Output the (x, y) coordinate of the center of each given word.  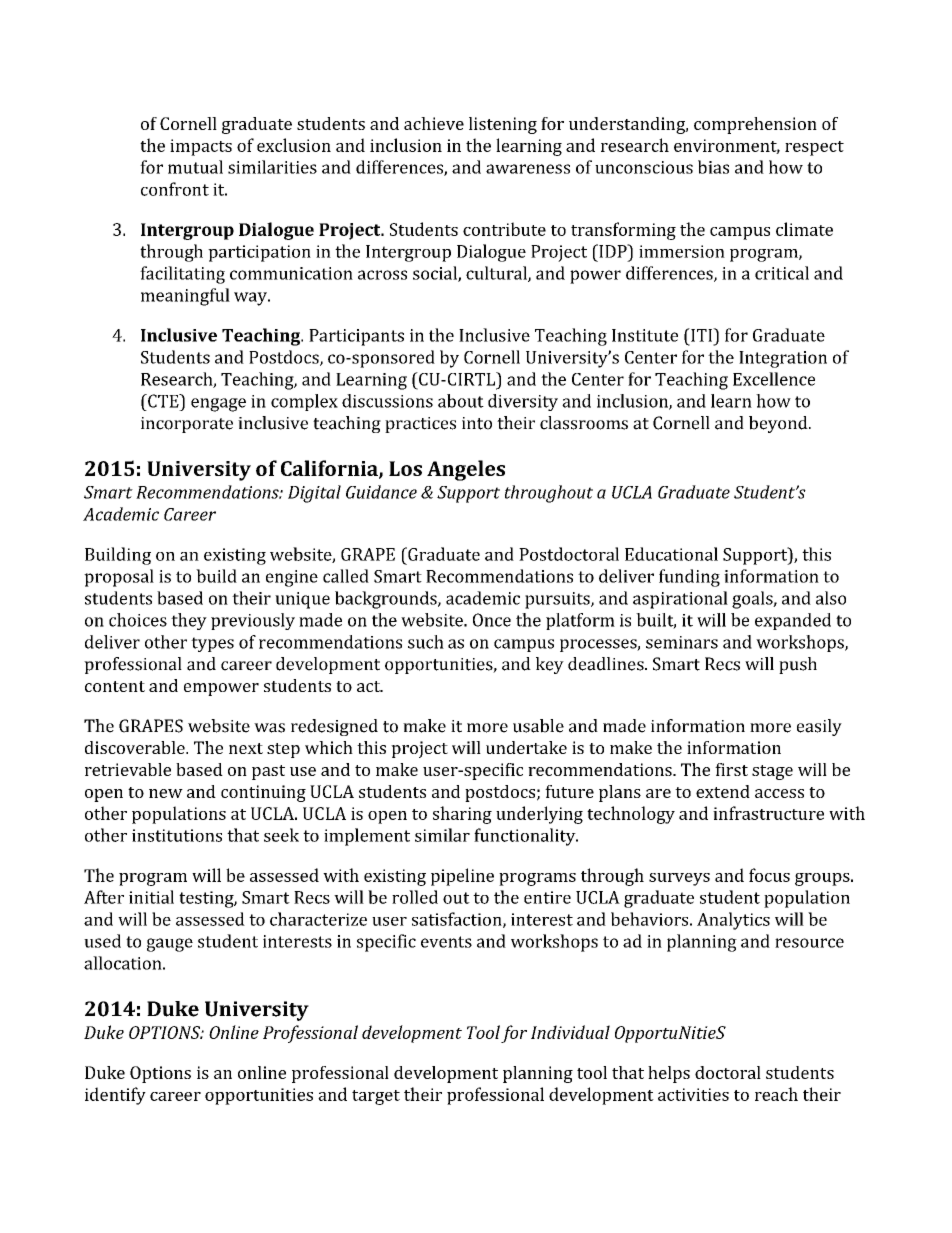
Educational (671, 554)
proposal (119, 578)
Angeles (466, 470)
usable (538, 726)
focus (769, 875)
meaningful (185, 297)
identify (115, 1096)
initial (151, 897)
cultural (497, 274)
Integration (783, 359)
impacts (201, 147)
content (115, 686)
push (798, 665)
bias (713, 167)
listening (503, 125)
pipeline (462, 877)
